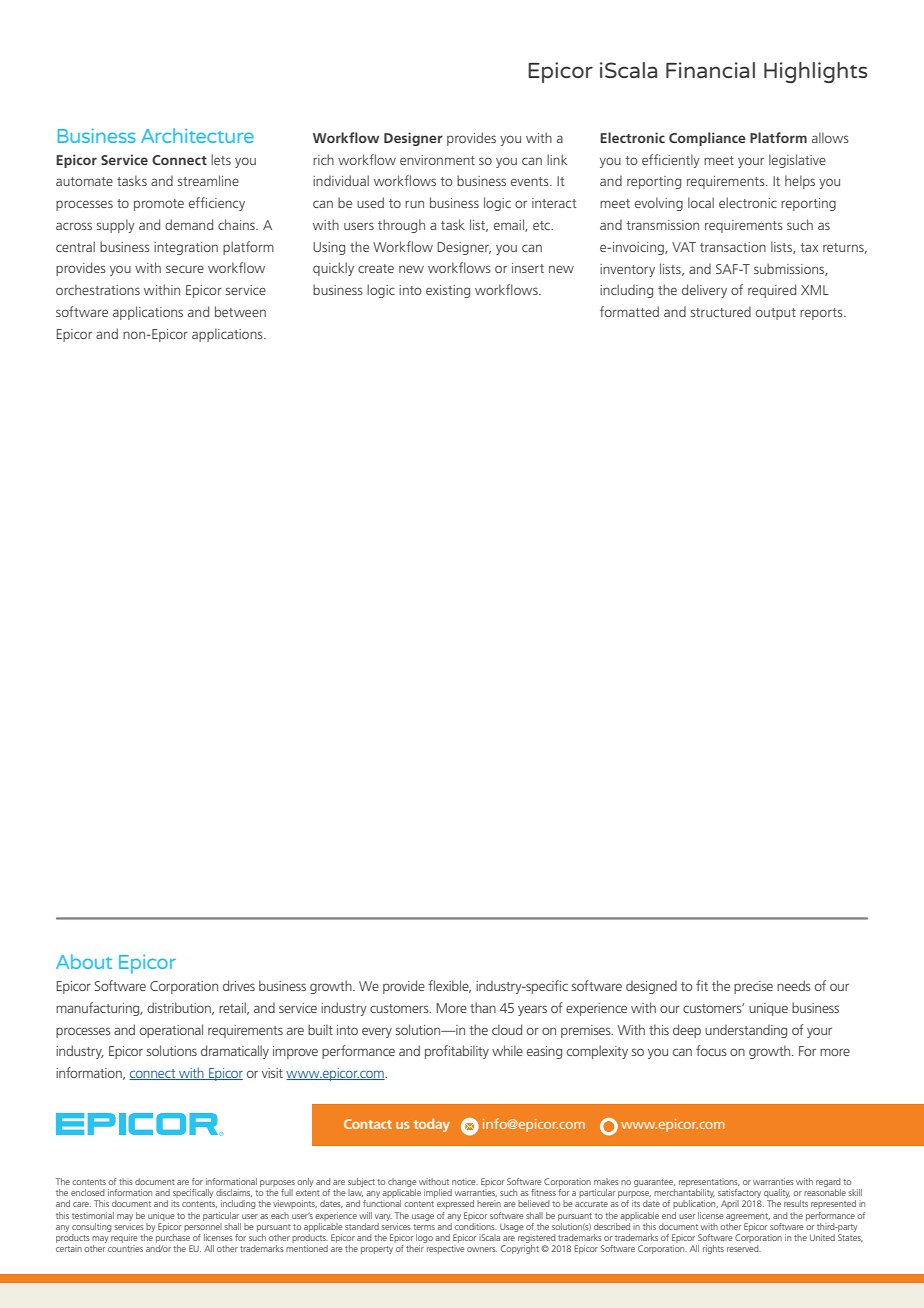 The image size is (924, 1308). Describe the element at coordinates (753, 987) in the page. I see `precise` at that location.
